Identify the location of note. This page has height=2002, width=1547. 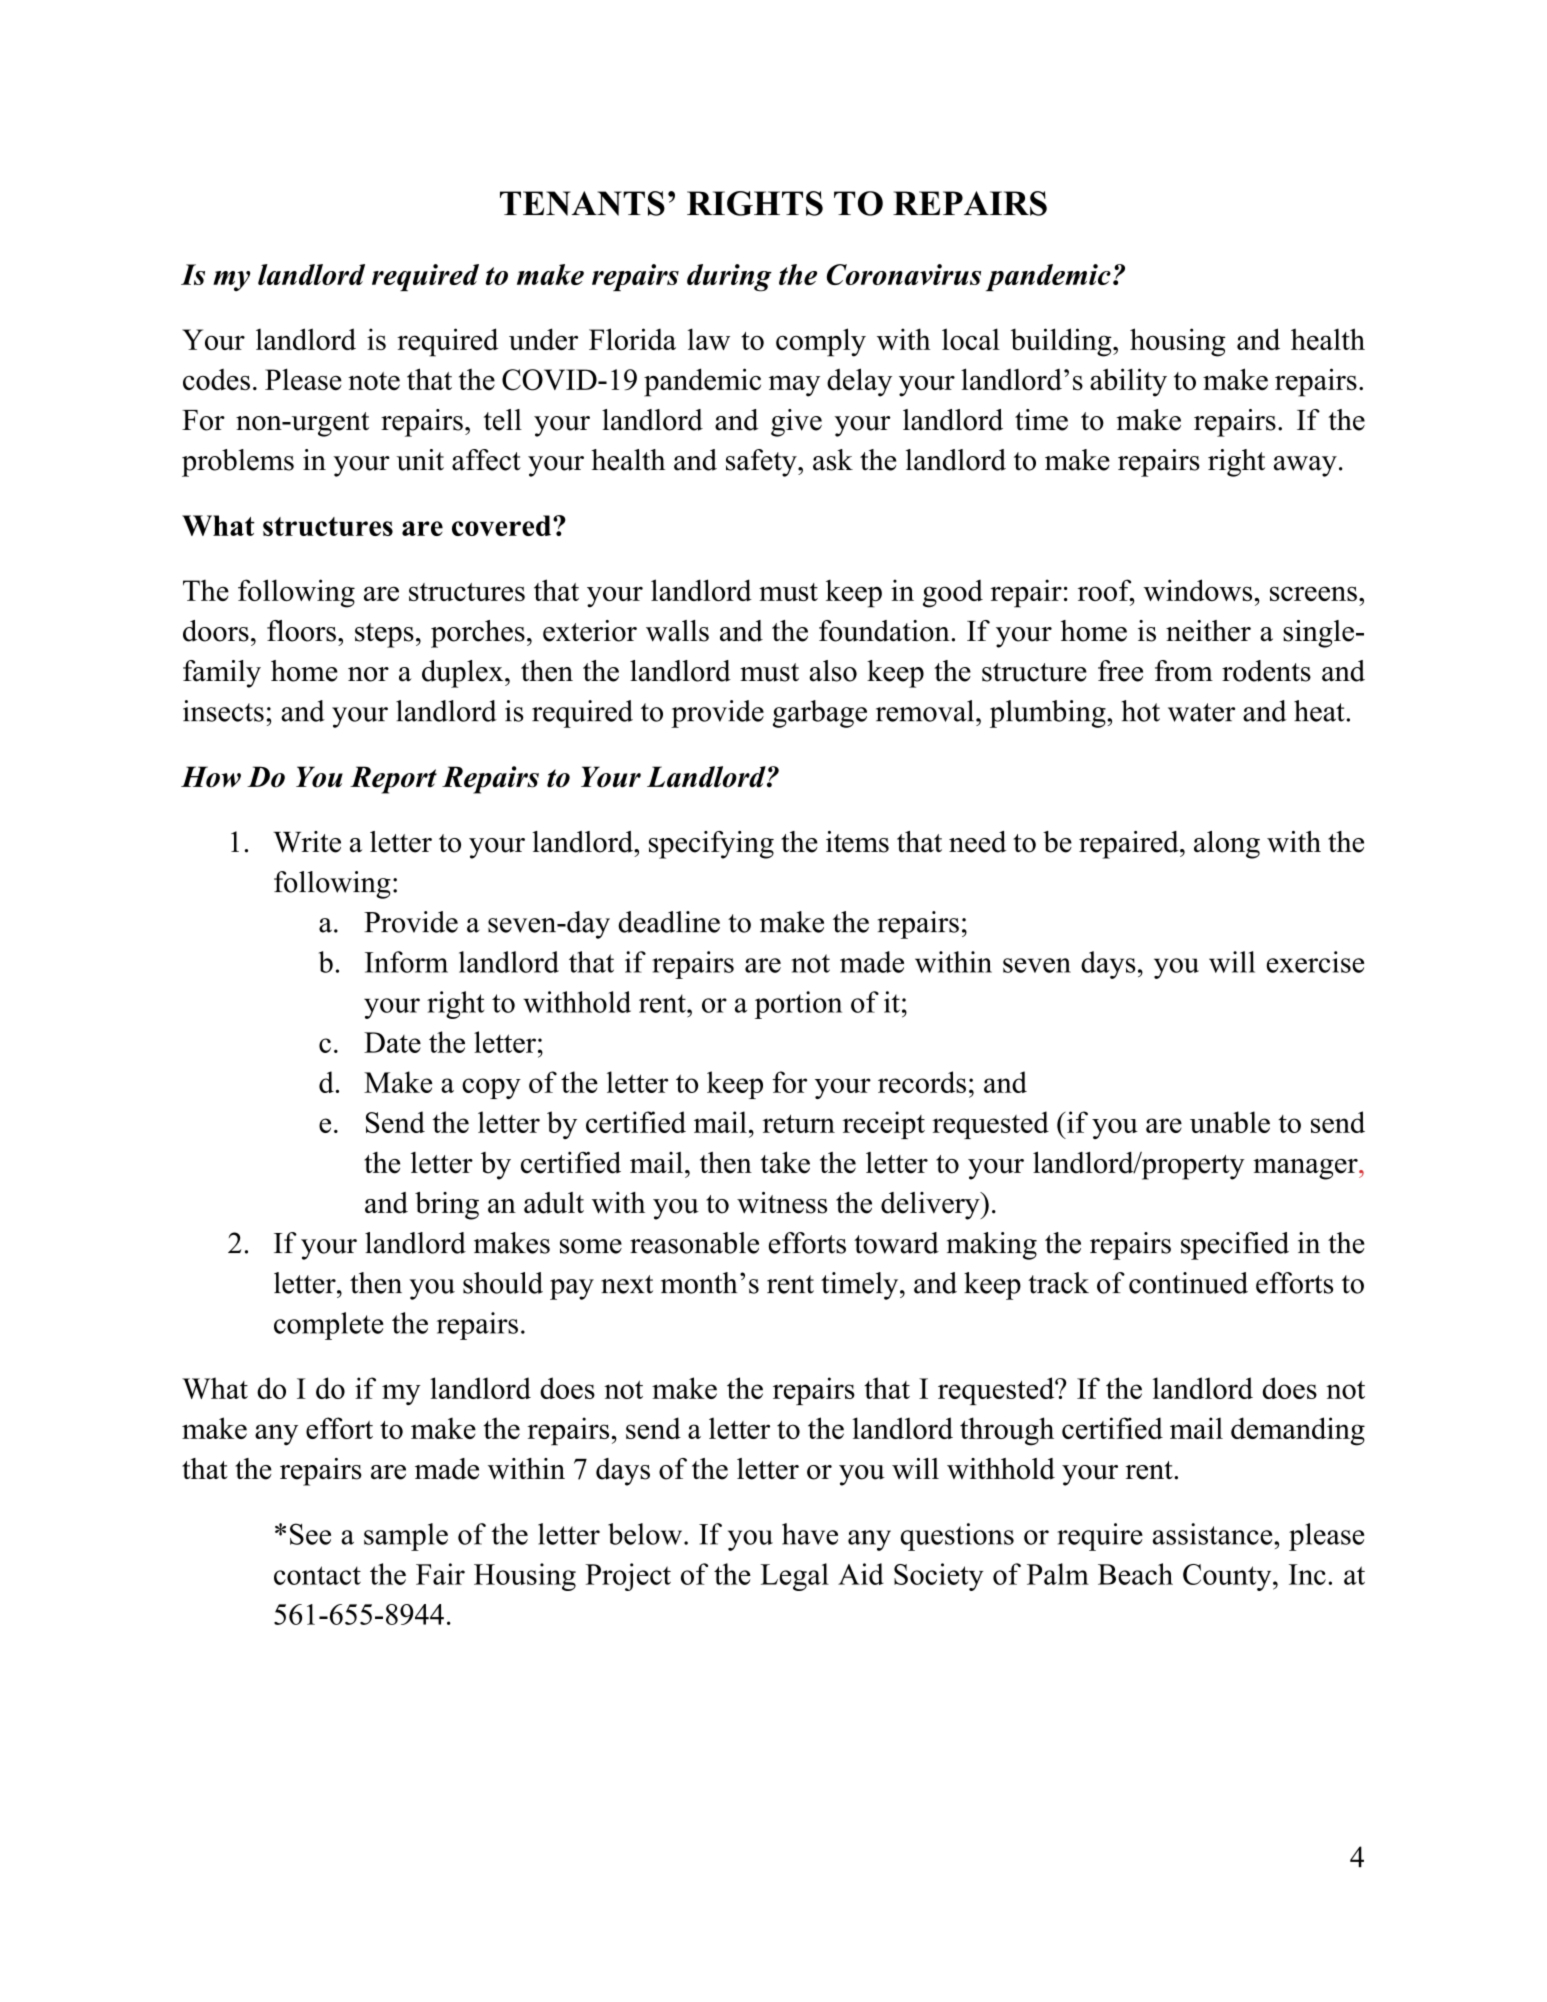
(374, 381).
